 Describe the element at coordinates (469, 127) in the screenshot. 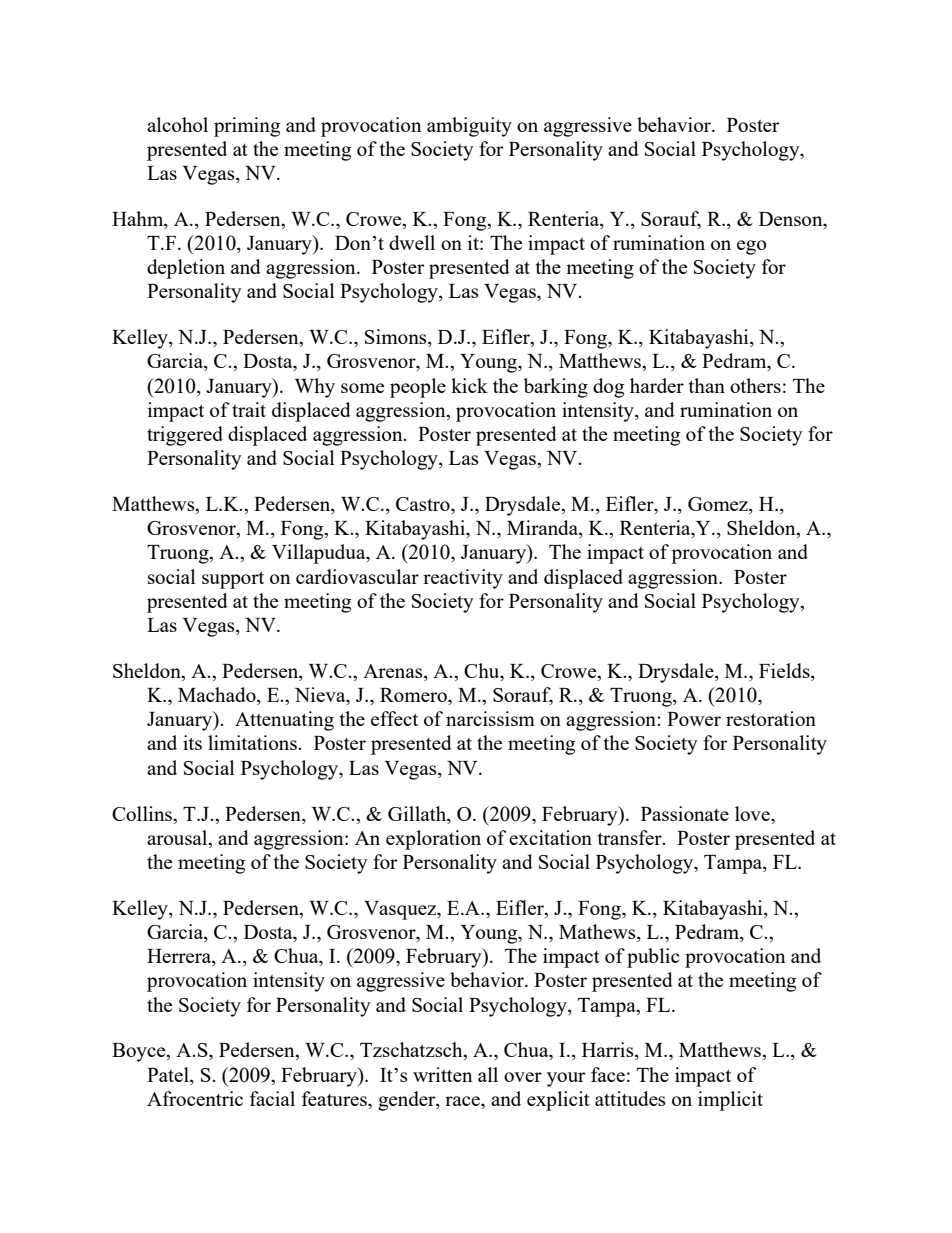

I see `ambiguity` at that location.
